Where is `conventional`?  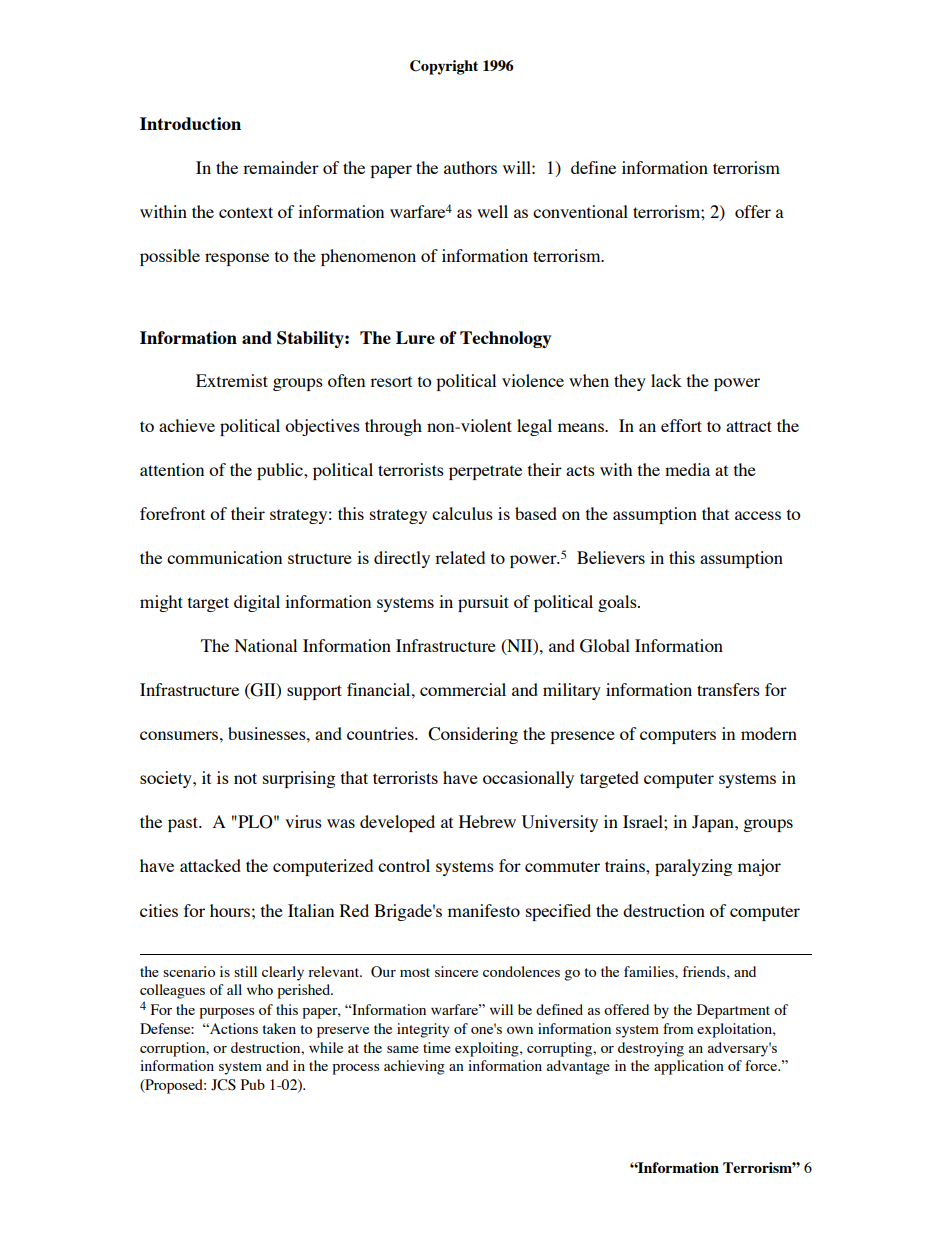
conventional is located at coordinates (580, 211).
